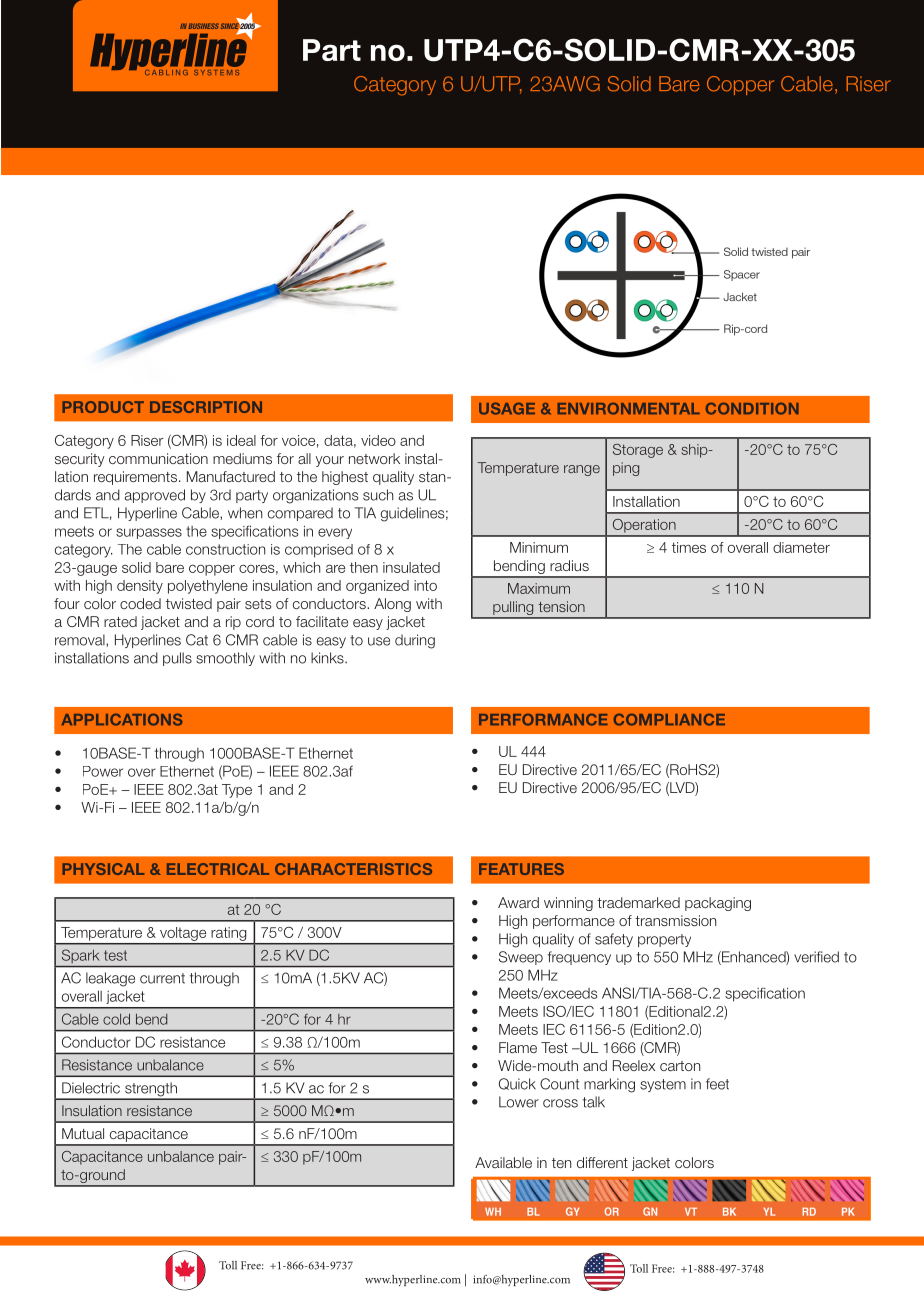  Describe the element at coordinates (752, 408) in the page. I see `CONDITION` at that location.
